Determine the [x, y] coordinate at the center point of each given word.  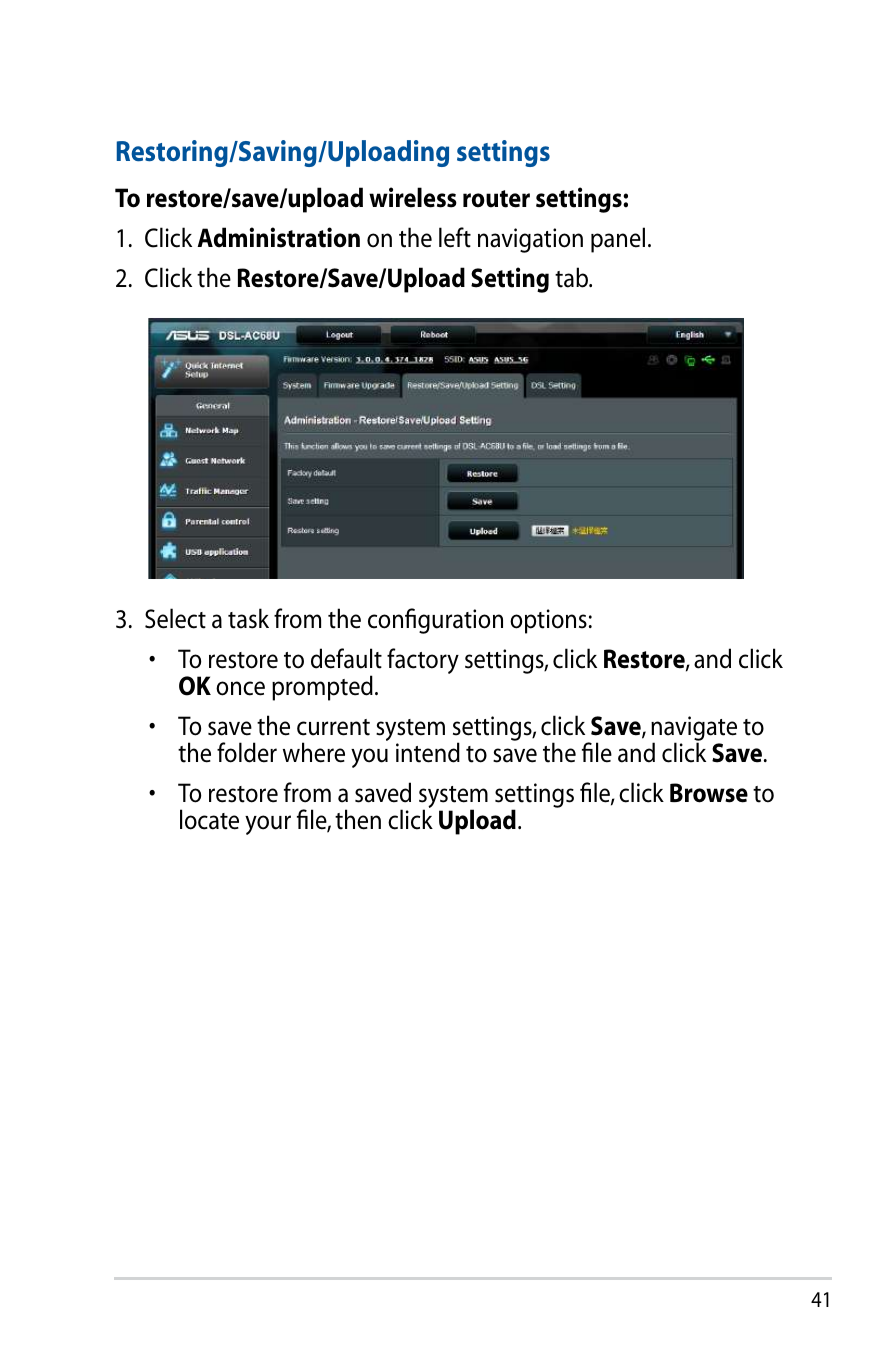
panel [618, 240]
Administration [278, 237]
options [548, 621]
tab [573, 277]
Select [175, 618]
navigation [530, 240]
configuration [435, 621]
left [455, 237]
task [248, 618]
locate [209, 819]
